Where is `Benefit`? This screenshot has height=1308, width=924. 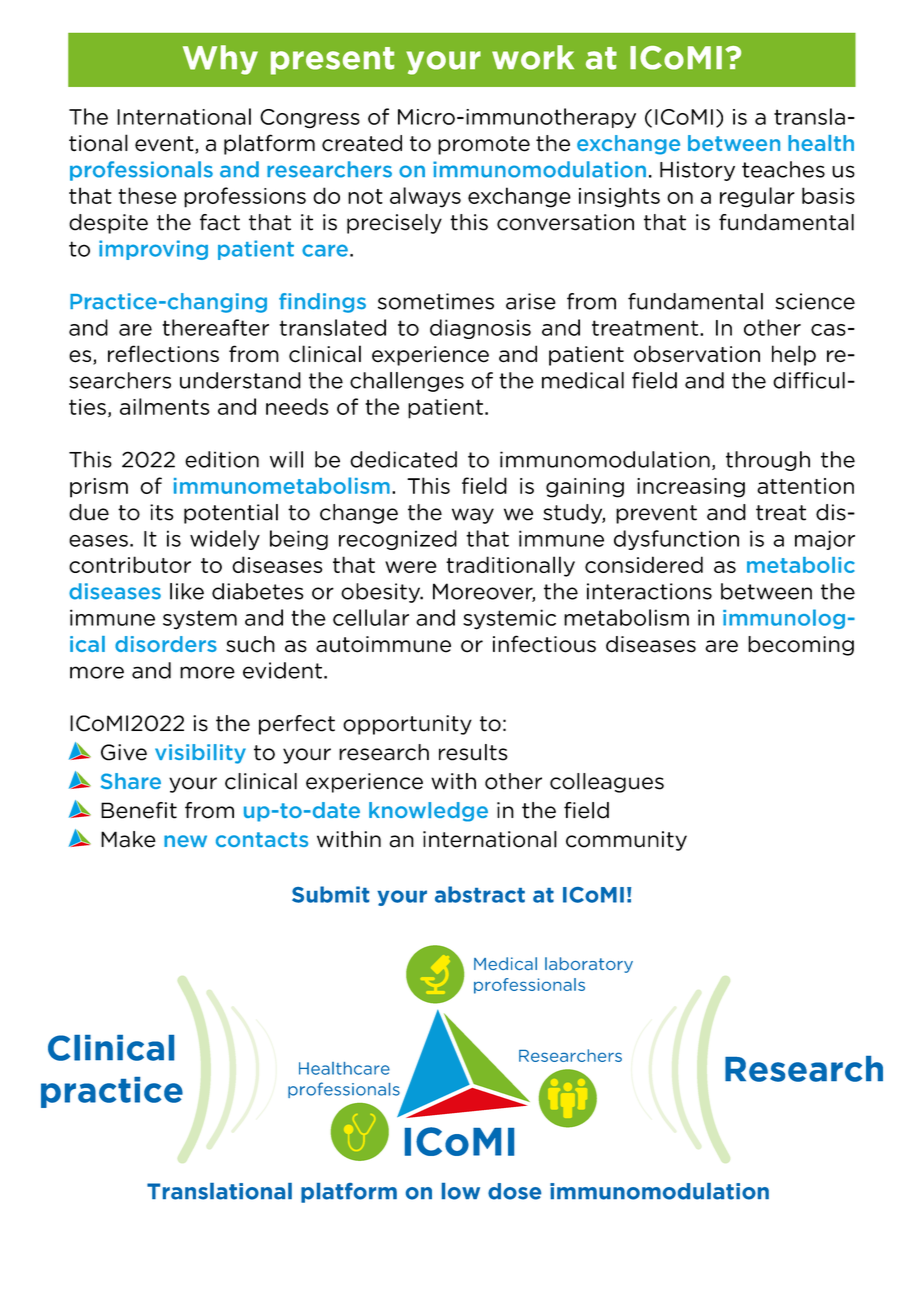
Benefit is located at coordinates (139, 810).
